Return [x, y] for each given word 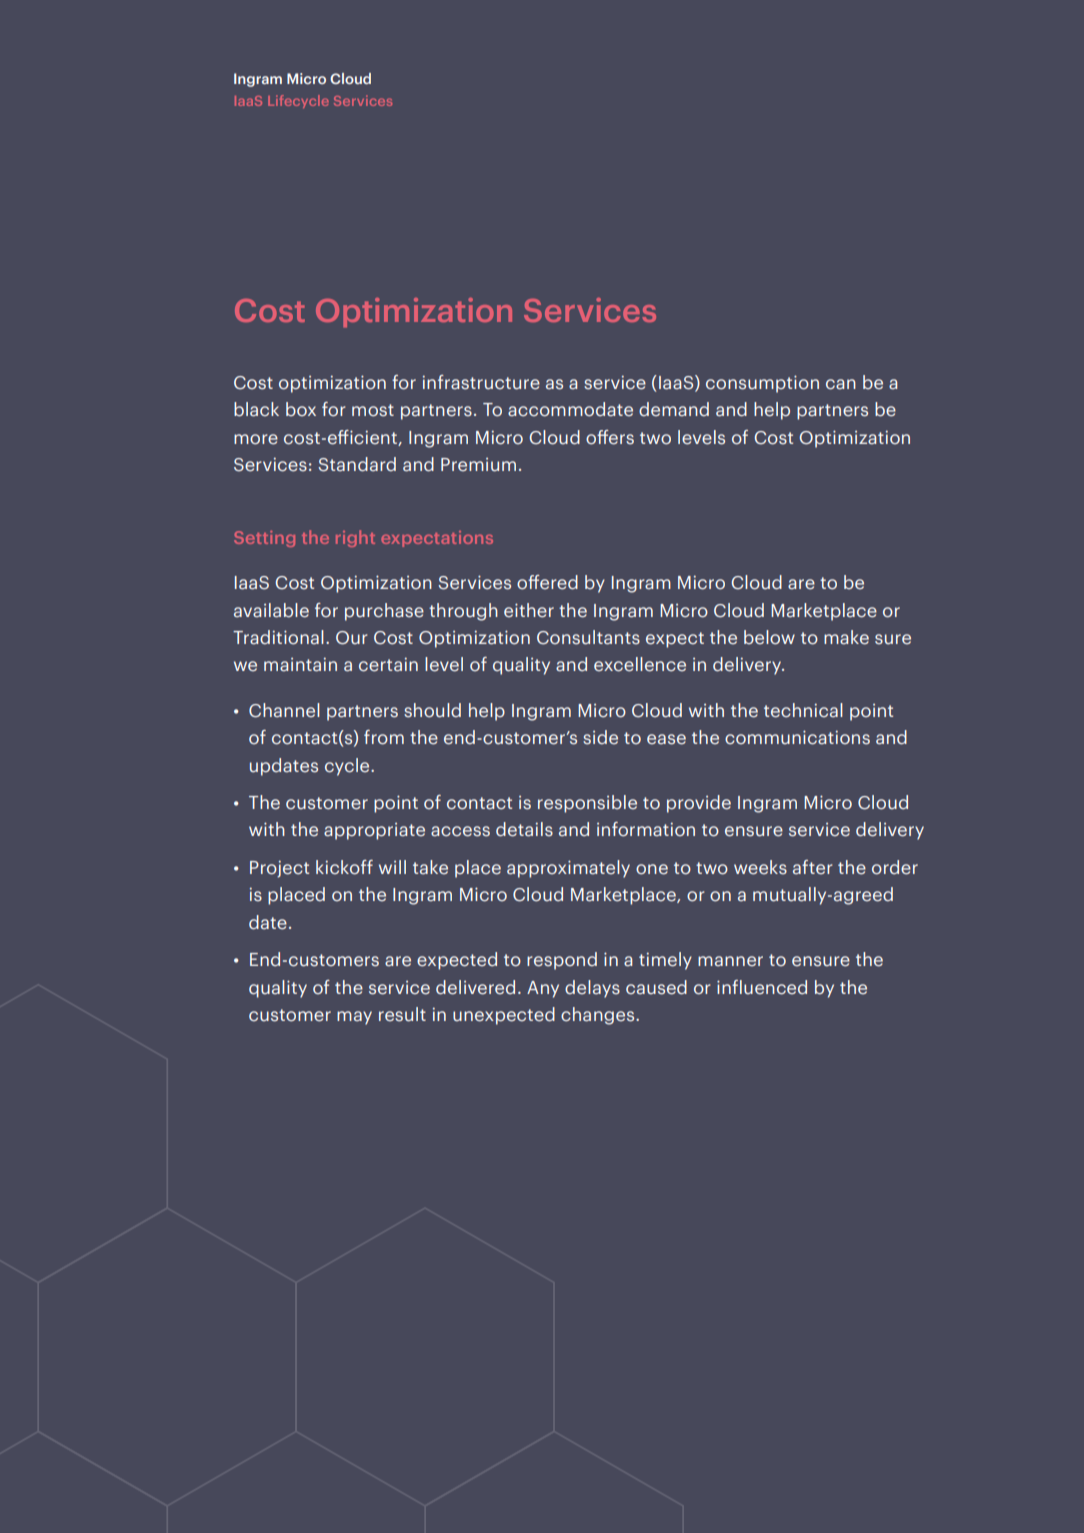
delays [592, 989]
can [841, 384]
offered [547, 582]
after [812, 867]
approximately [568, 869]
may [354, 1018]
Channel [284, 710]
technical [803, 710]
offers [610, 437]
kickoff [344, 867]
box [301, 409]
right [355, 538]
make [846, 637]
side [600, 737]
